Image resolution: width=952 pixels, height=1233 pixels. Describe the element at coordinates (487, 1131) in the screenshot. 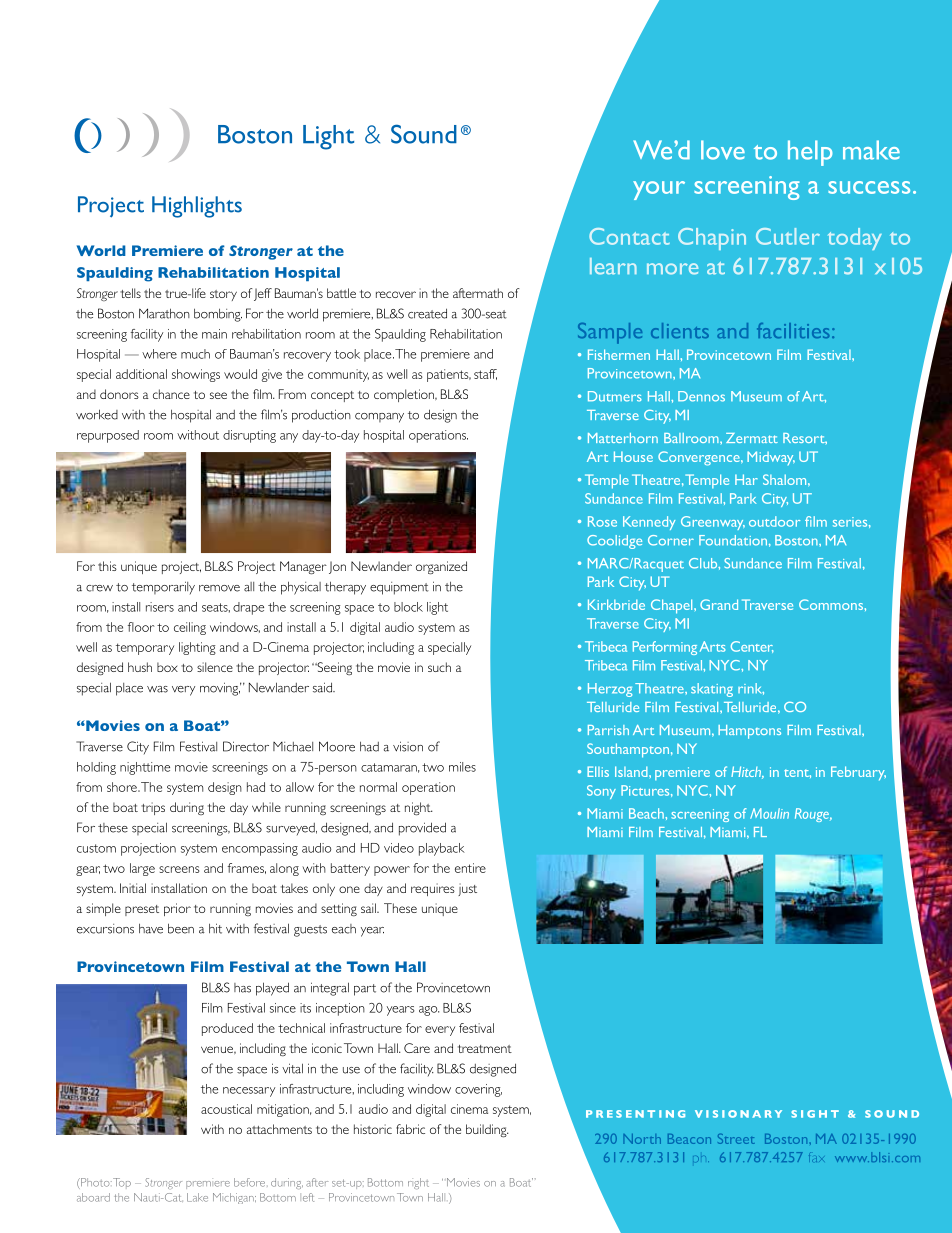

I see `building` at that location.
